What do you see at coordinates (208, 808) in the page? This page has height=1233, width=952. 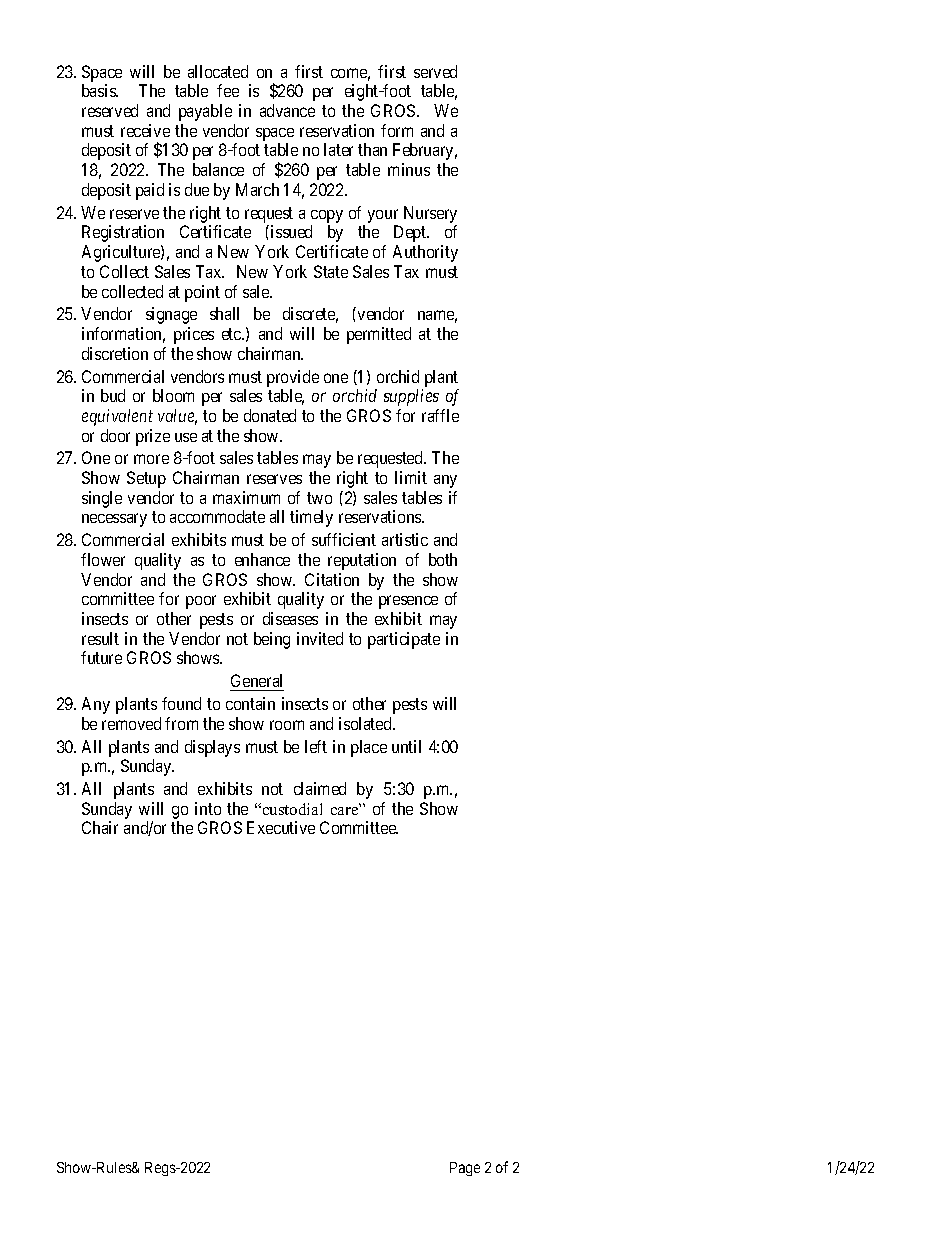 I see `into` at bounding box center [208, 808].
